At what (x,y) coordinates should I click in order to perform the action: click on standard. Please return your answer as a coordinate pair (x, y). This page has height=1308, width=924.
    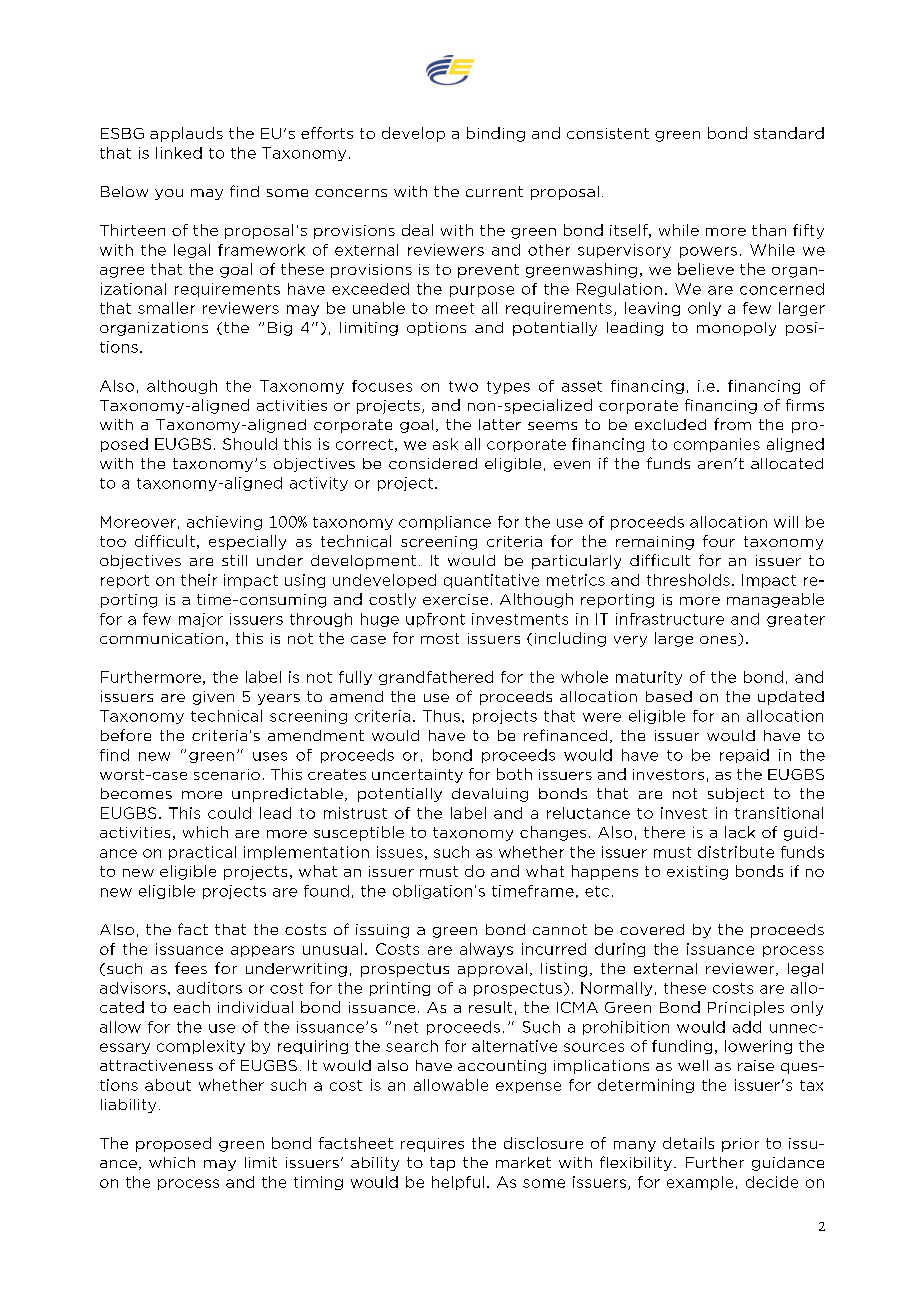
    Looking at the image, I should click on (789, 133).
